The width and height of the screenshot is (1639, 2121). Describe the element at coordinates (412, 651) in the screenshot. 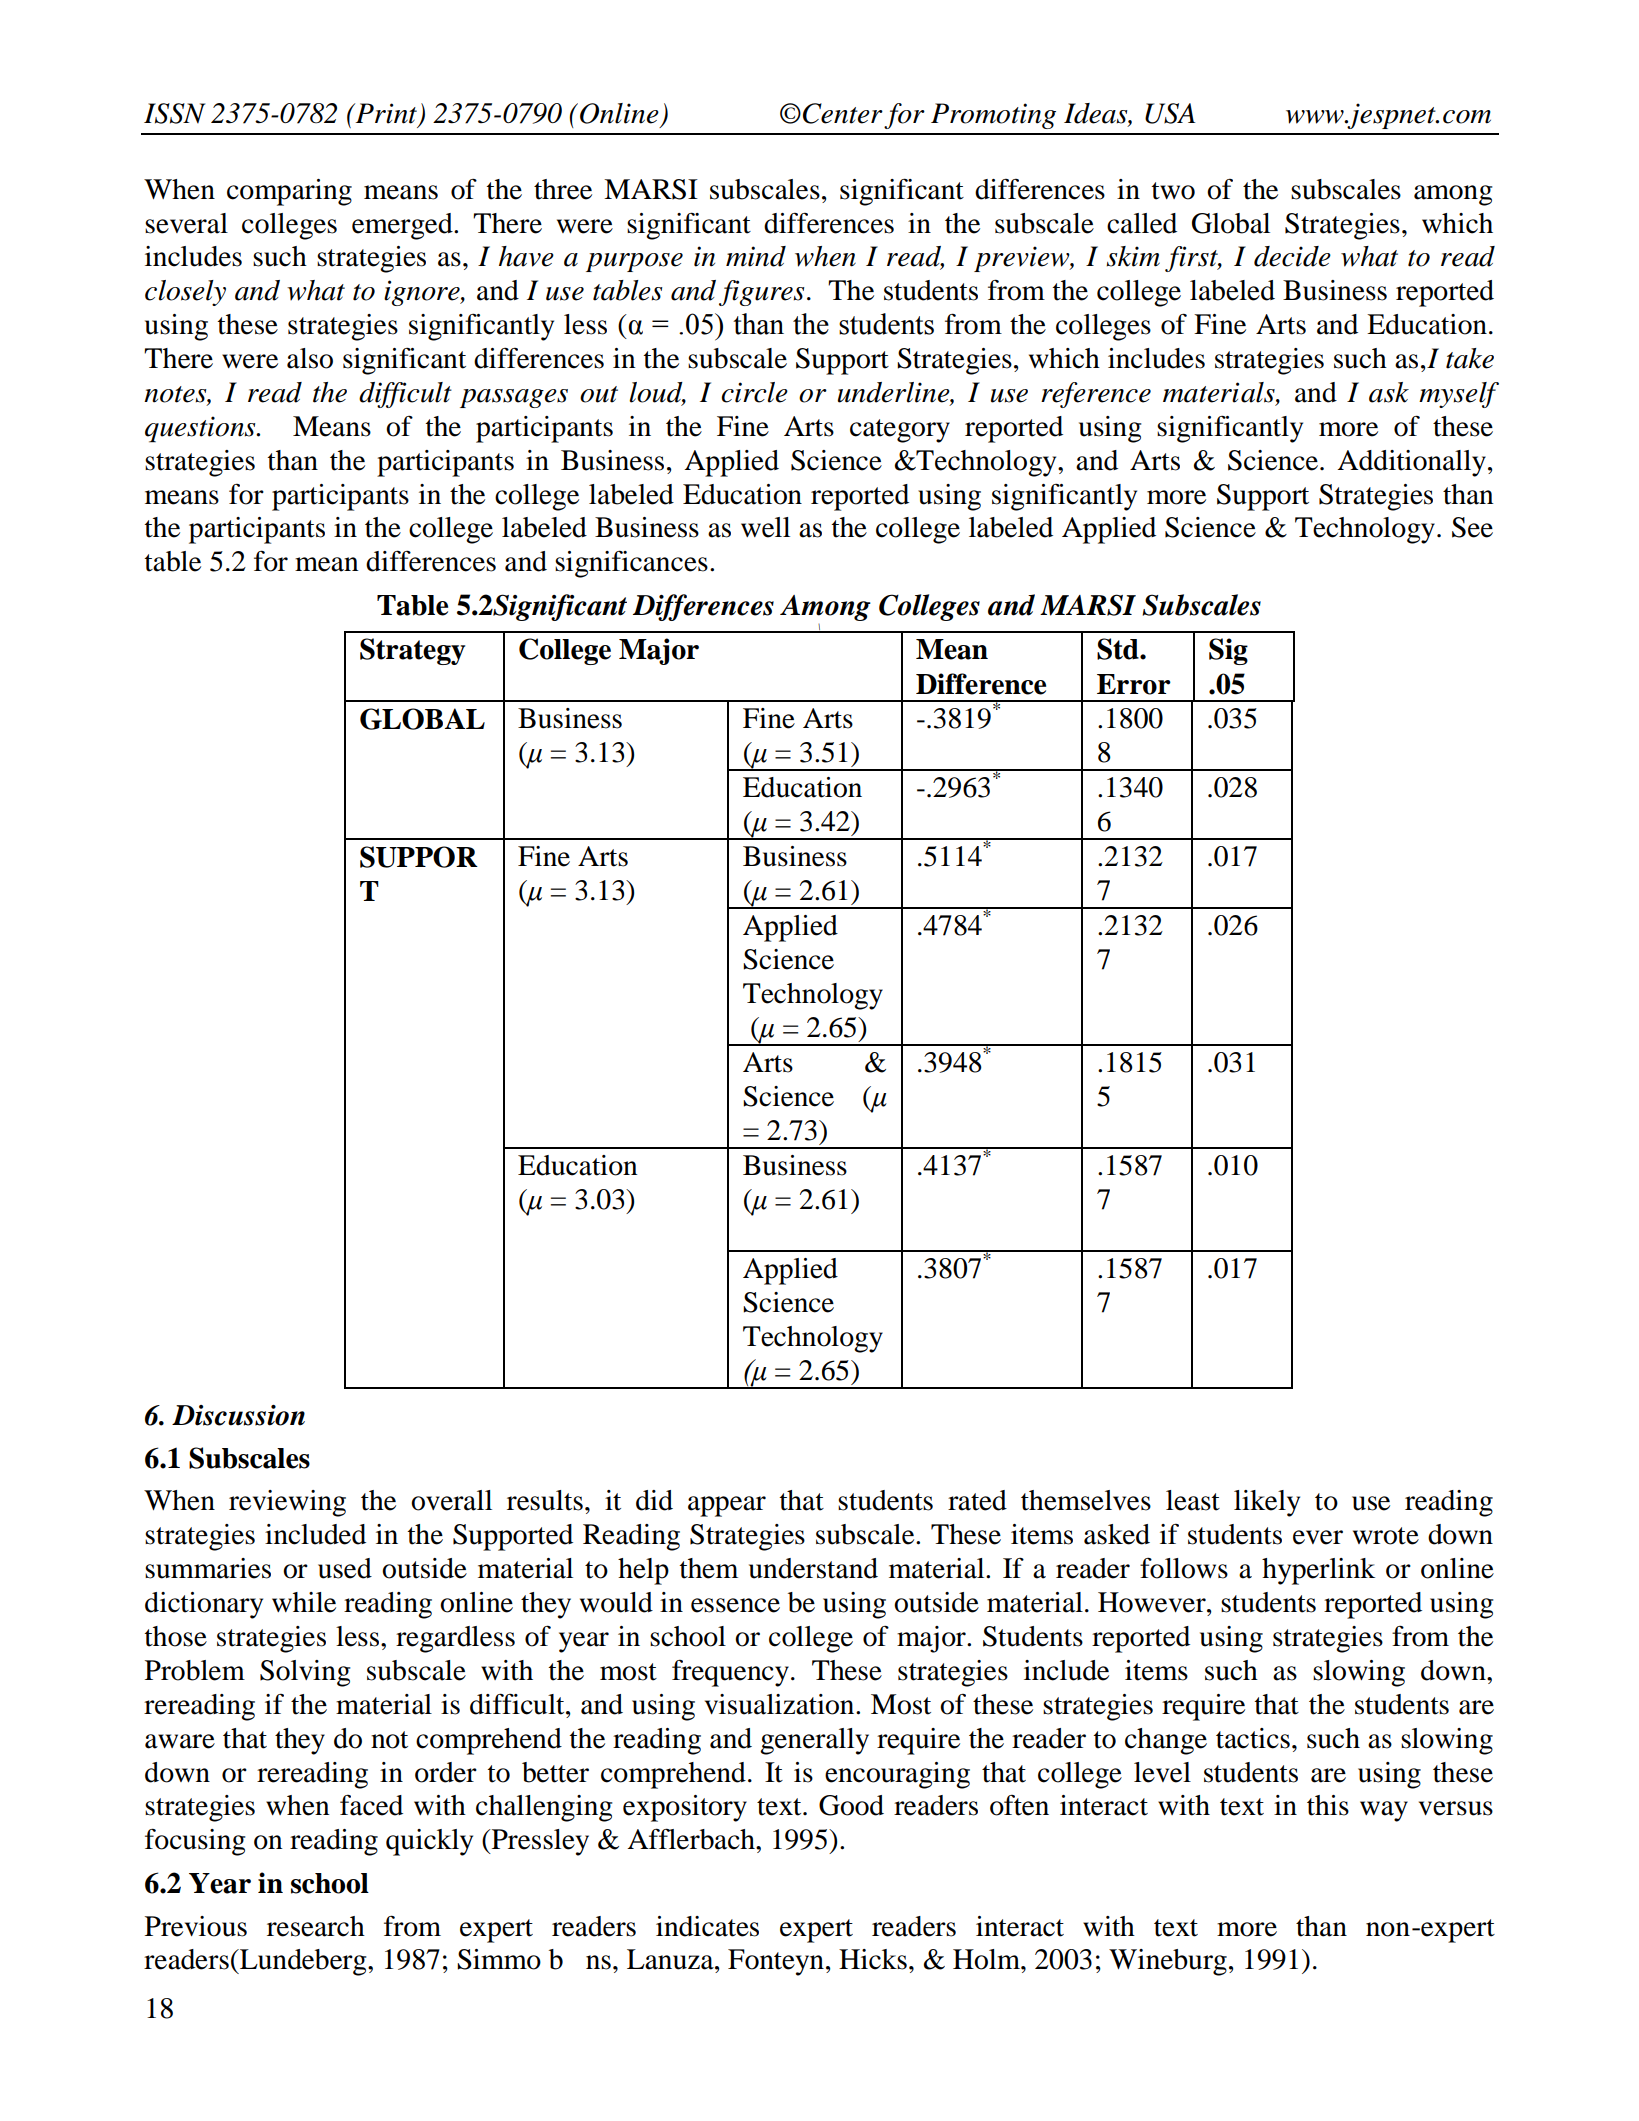

I see `Strategy` at that location.
